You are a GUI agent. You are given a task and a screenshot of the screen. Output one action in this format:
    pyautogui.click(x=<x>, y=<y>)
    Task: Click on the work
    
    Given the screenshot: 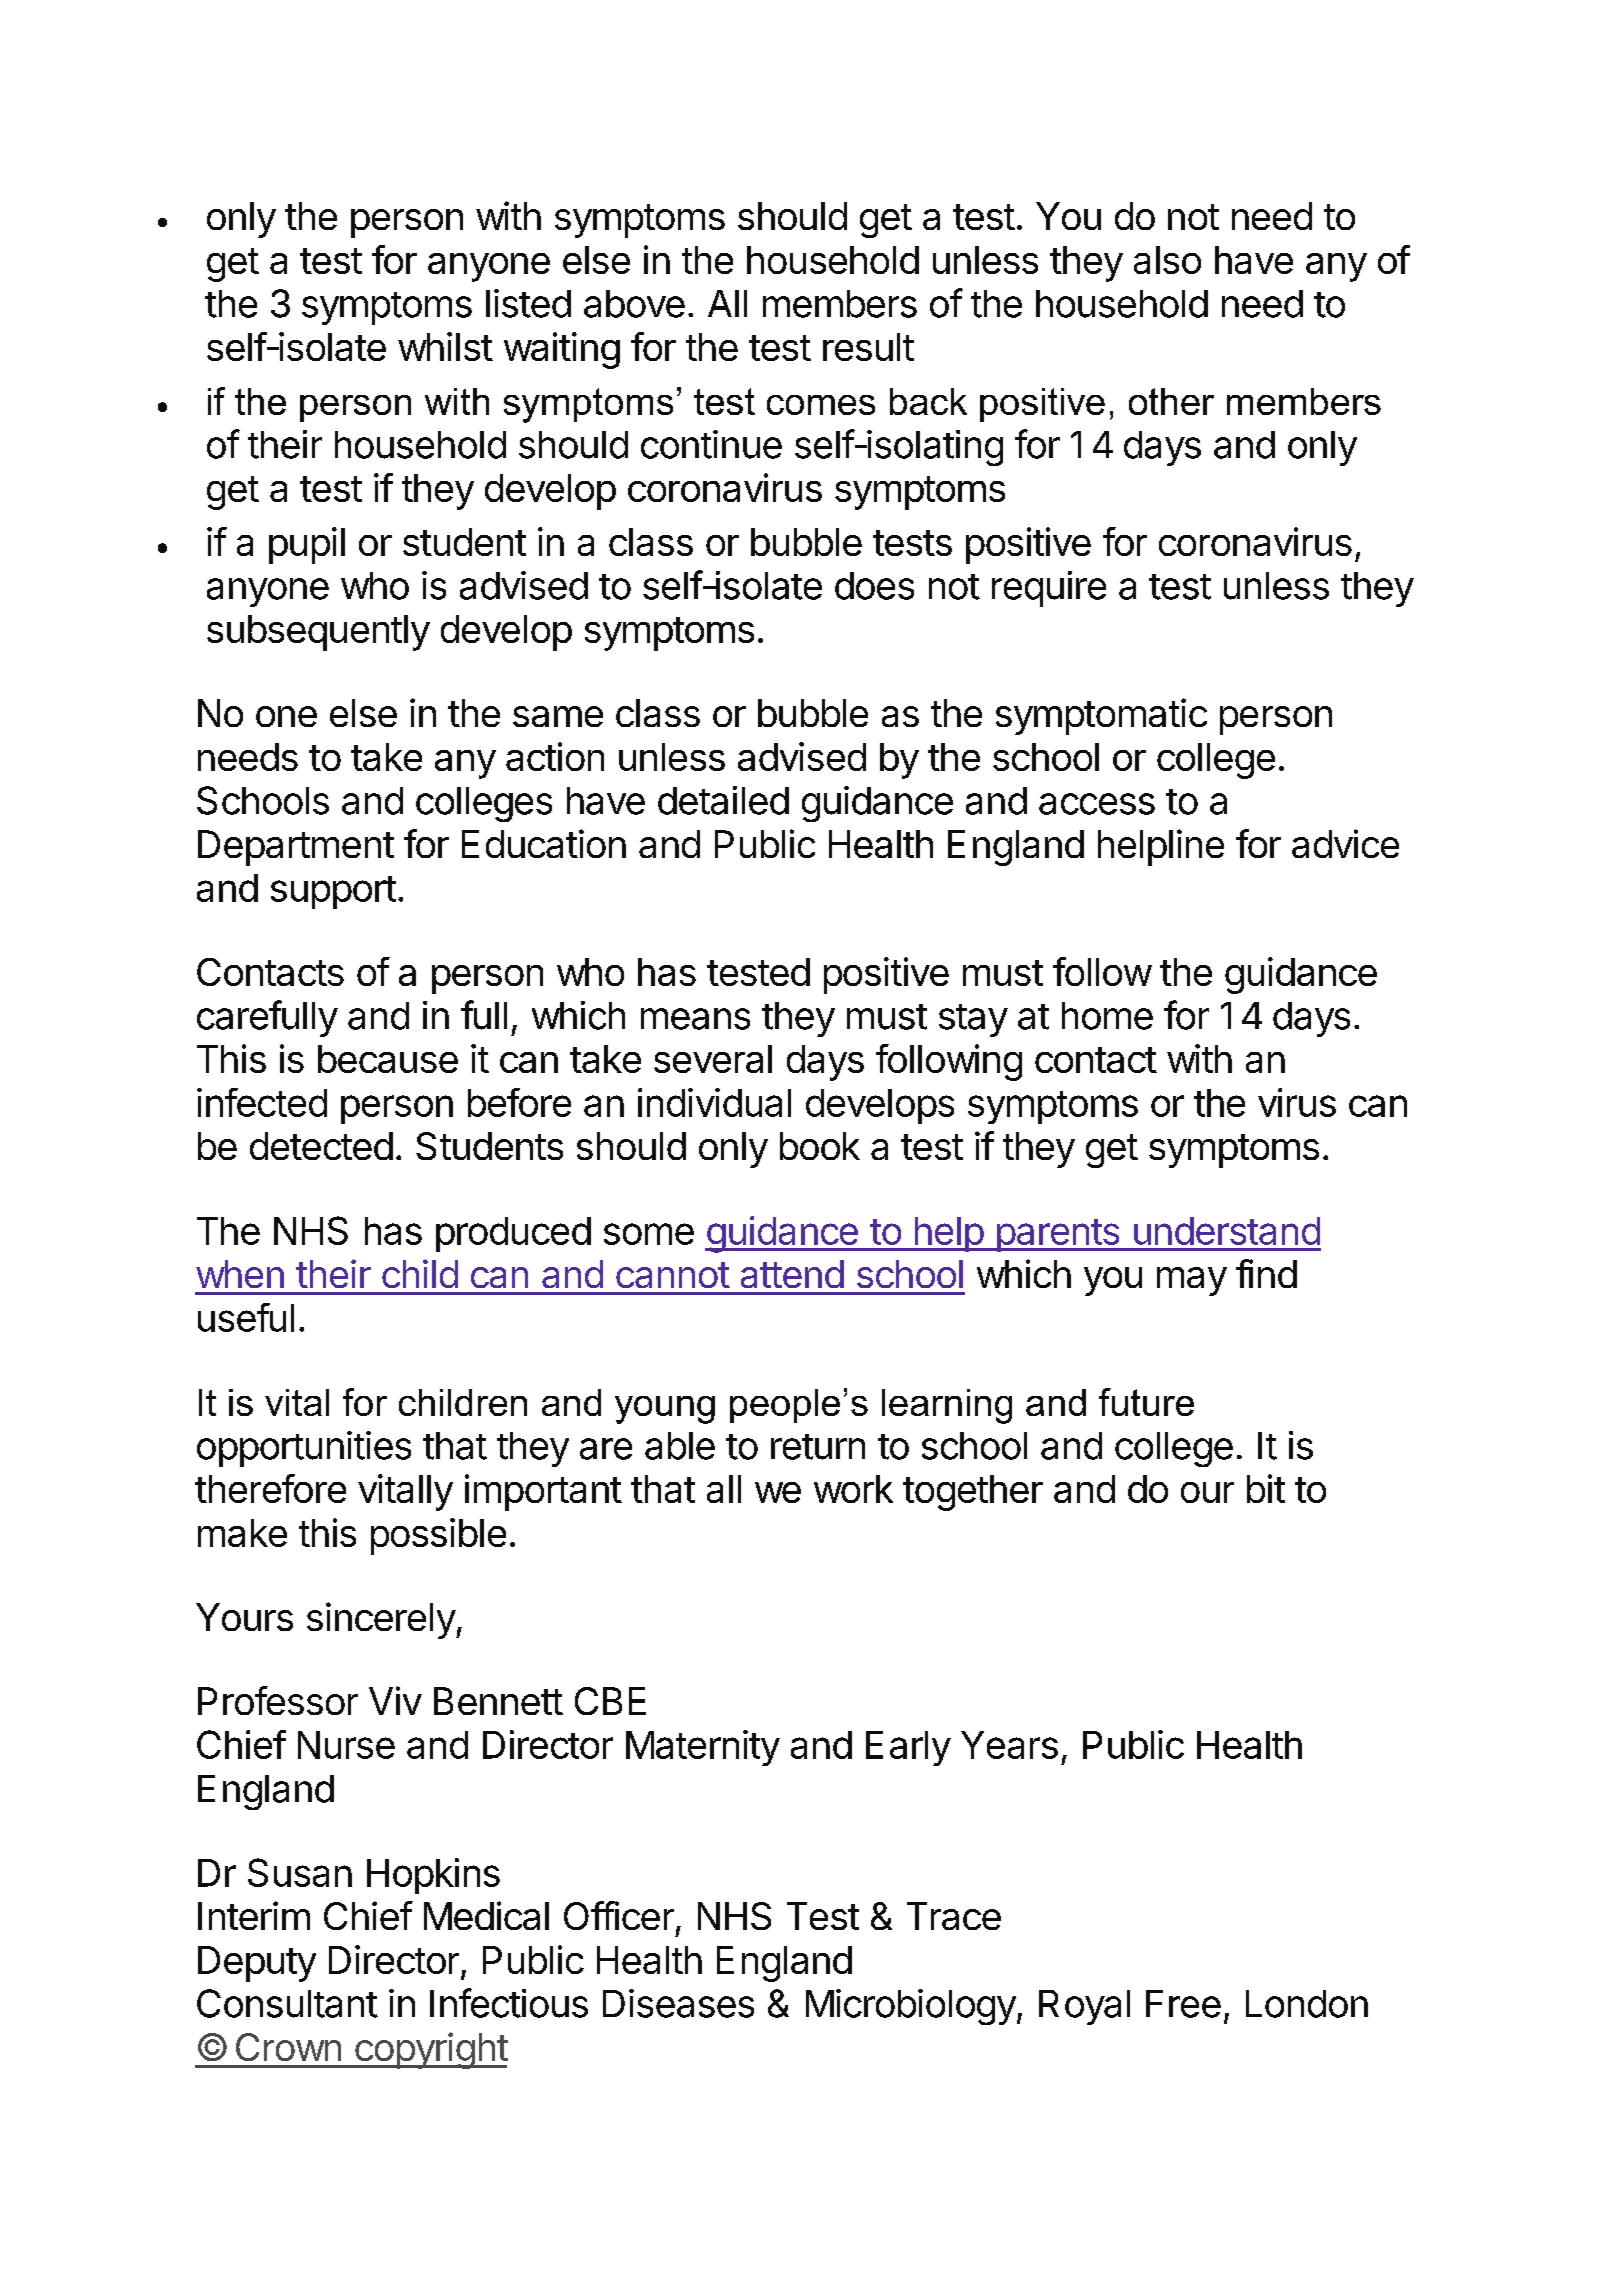 What is the action you would take?
    pyautogui.click(x=853, y=1489)
